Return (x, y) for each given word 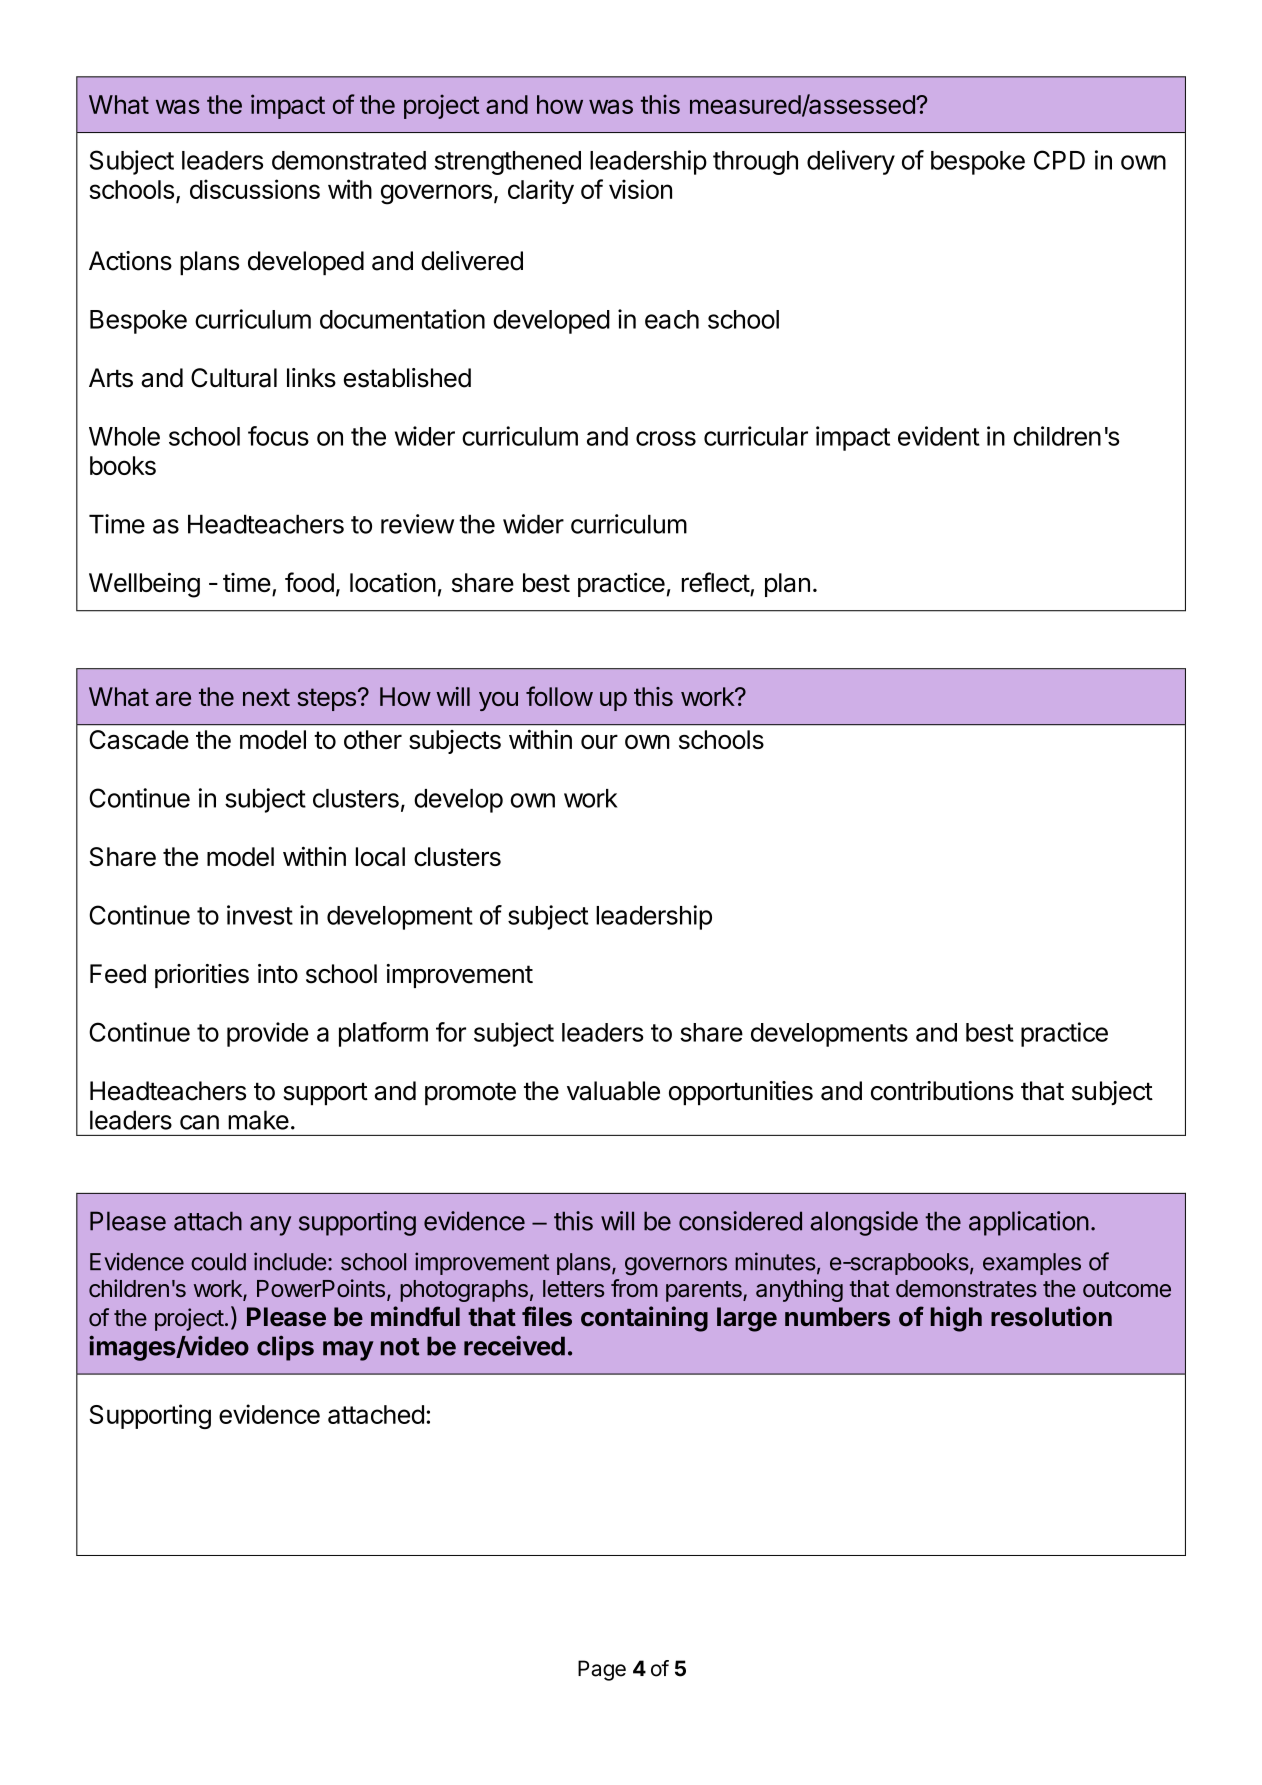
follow (559, 696)
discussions (255, 189)
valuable (613, 1091)
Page (602, 1670)
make (258, 1120)
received (514, 1345)
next (266, 697)
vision (640, 189)
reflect (716, 582)
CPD (1059, 160)
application (1029, 1223)
